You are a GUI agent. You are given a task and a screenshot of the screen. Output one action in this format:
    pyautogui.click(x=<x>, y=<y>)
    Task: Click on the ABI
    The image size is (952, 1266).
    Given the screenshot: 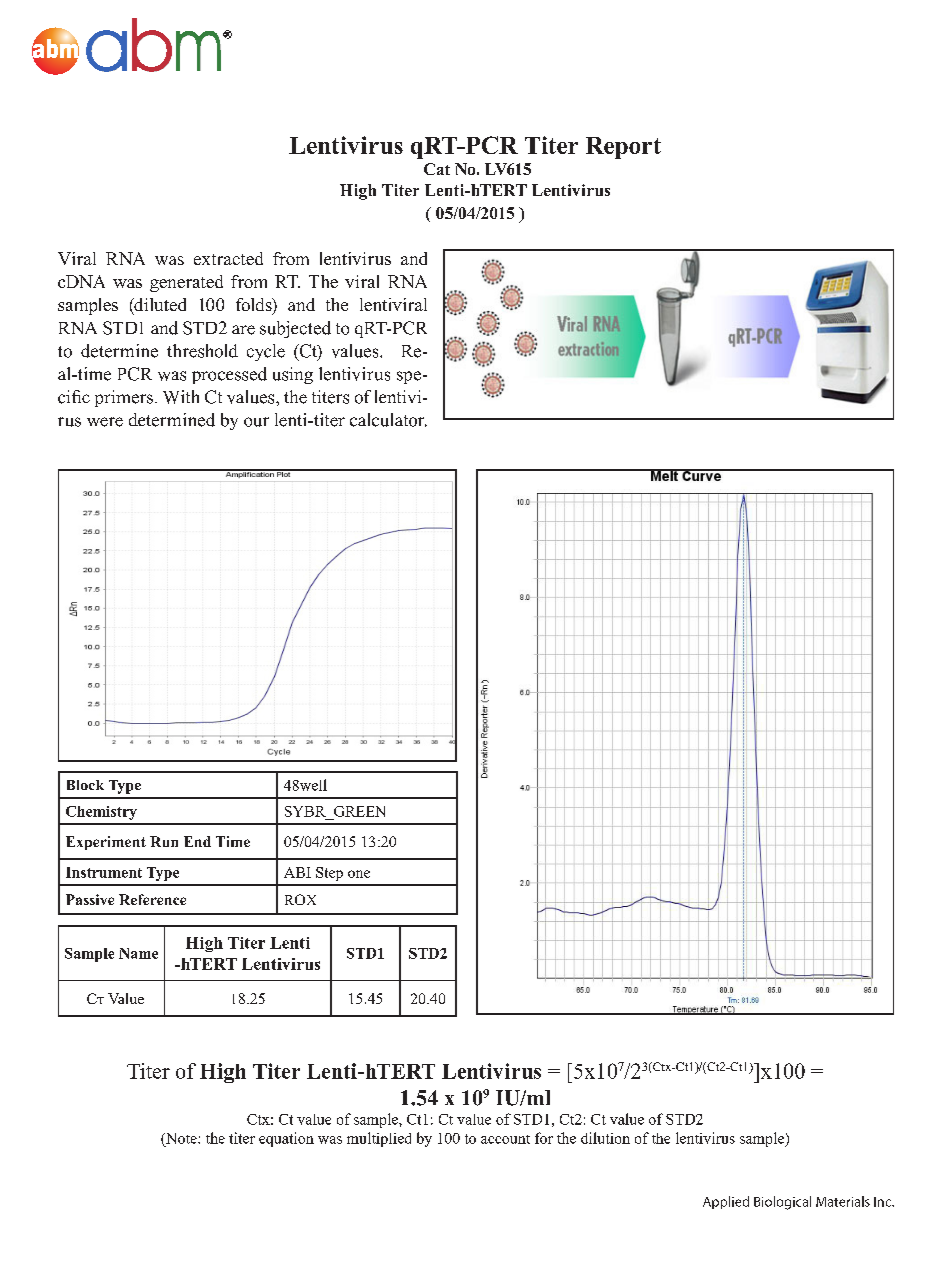 What is the action you would take?
    pyautogui.click(x=297, y=872)
